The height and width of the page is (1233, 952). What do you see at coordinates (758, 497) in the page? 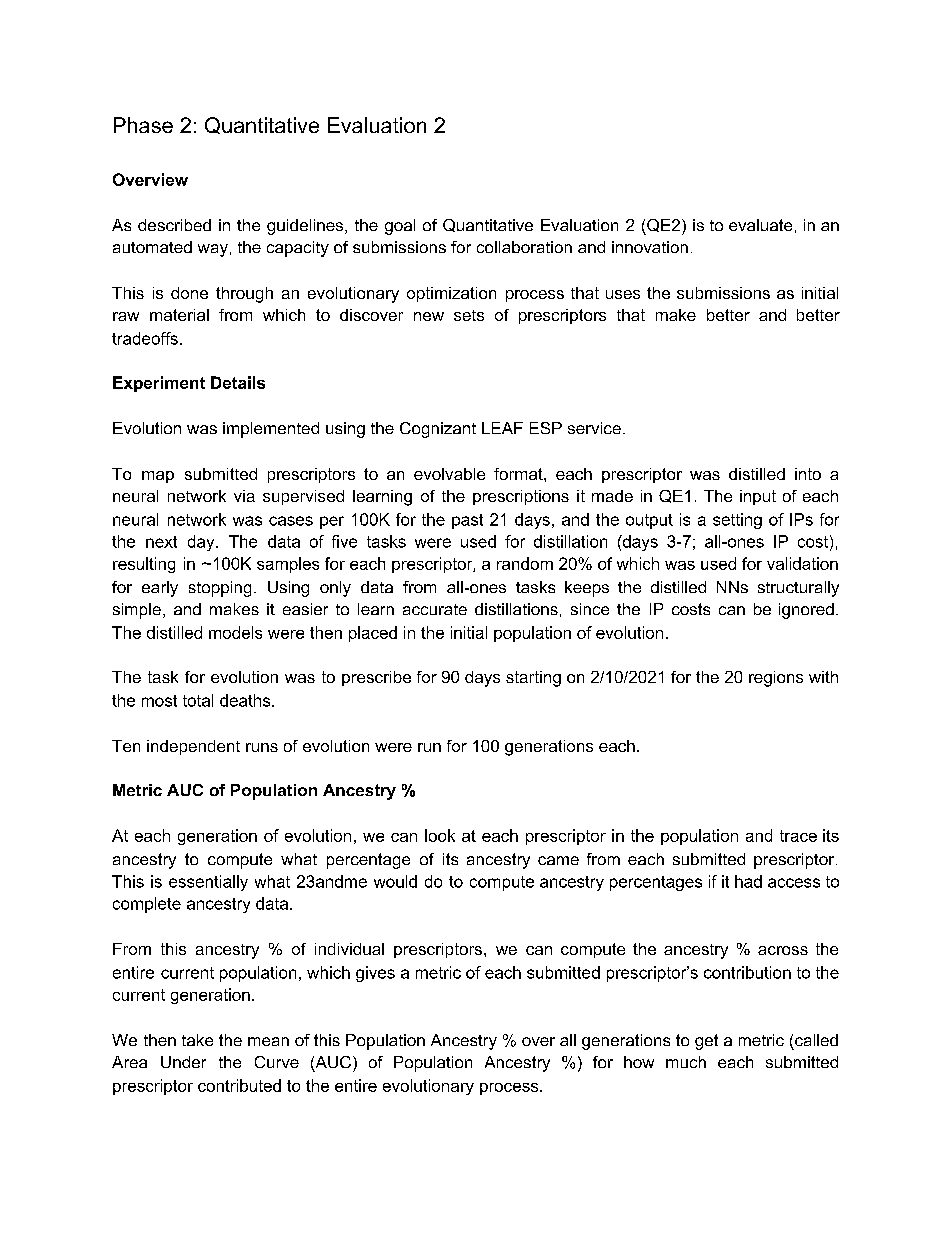
I see `input` at bounding box center [758, 497].
